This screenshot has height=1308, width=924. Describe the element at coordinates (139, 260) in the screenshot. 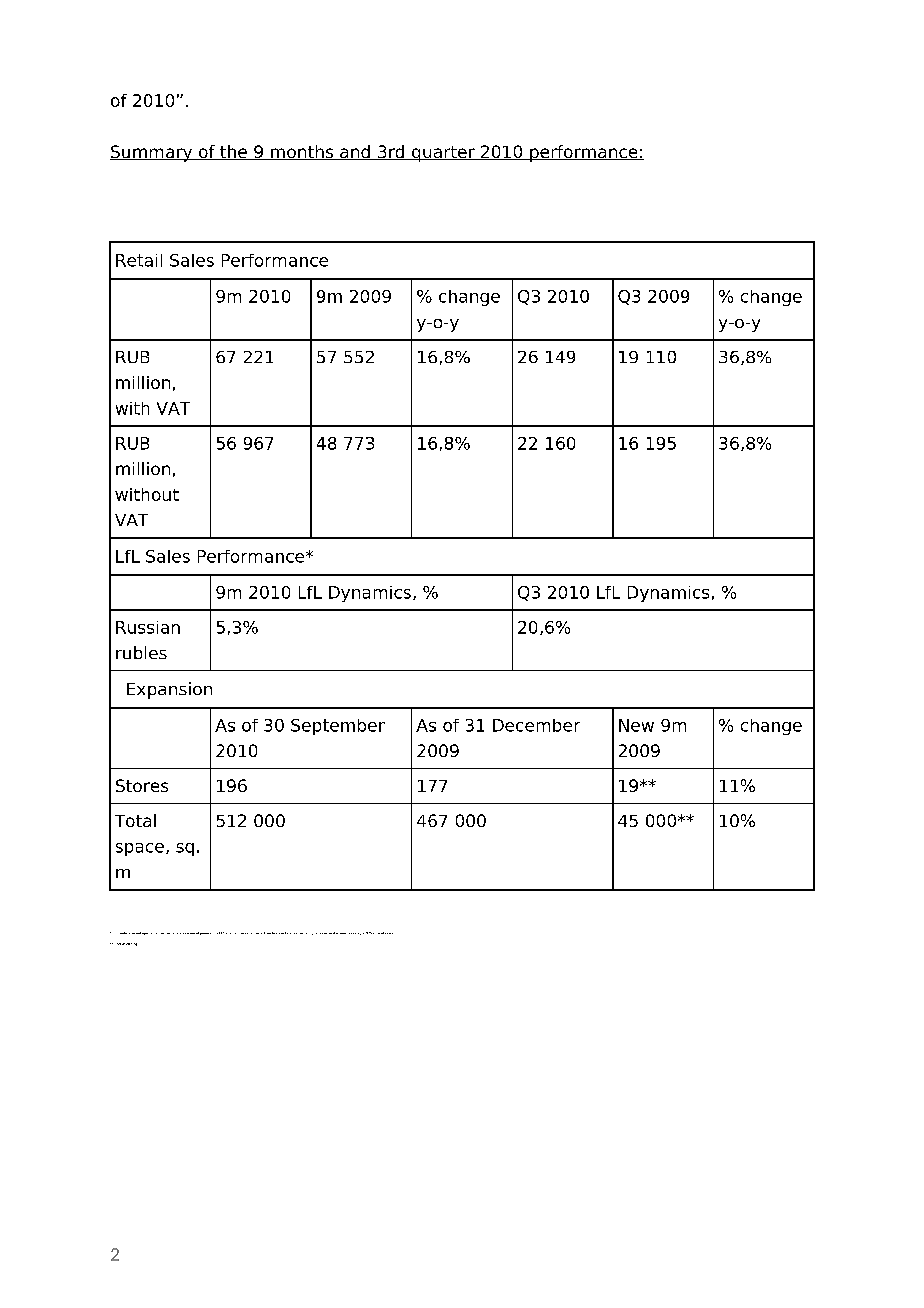

I see `Retail` at that location.
